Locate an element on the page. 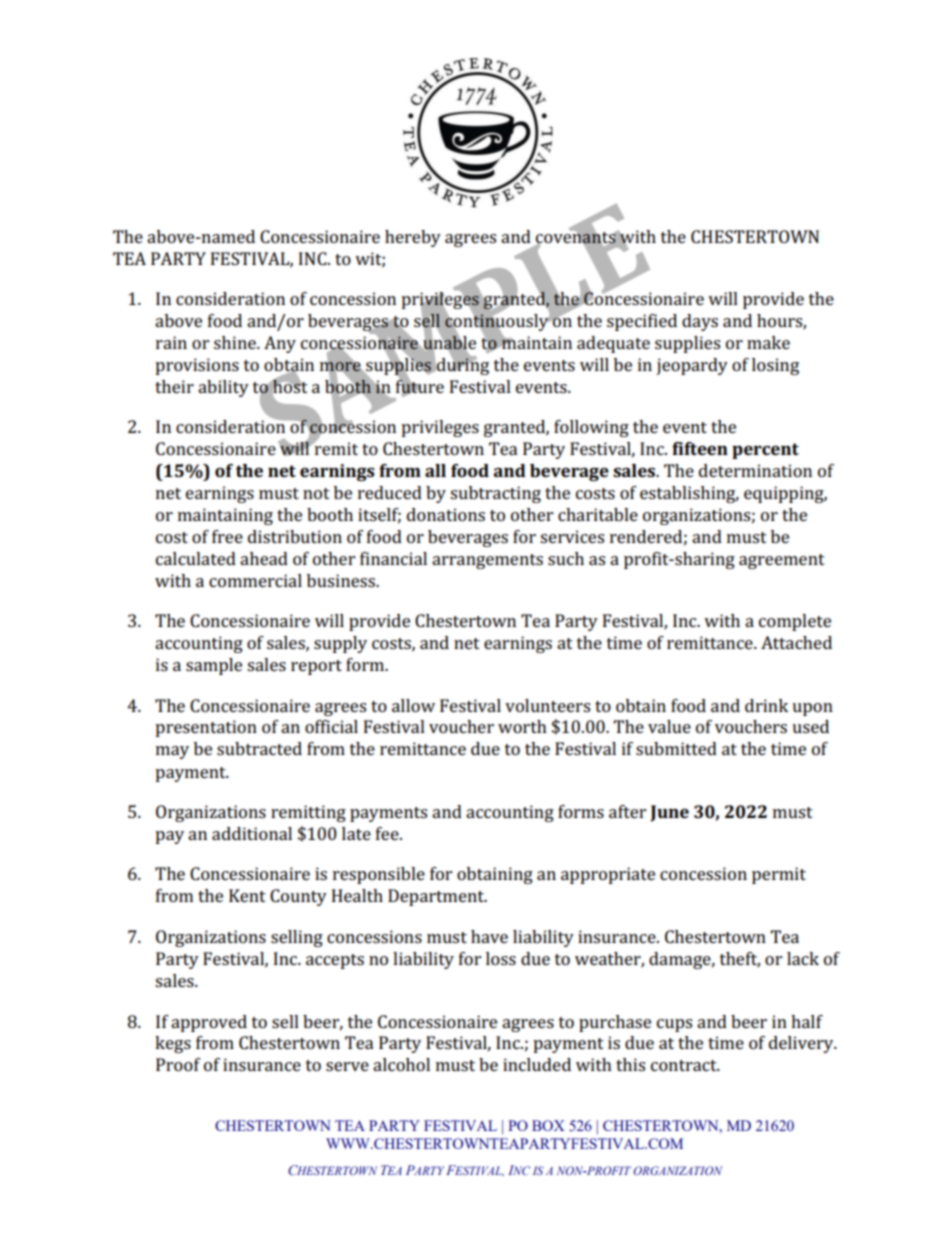 The image size is (952, 1233). drink is located at coordinates (766, 705).
